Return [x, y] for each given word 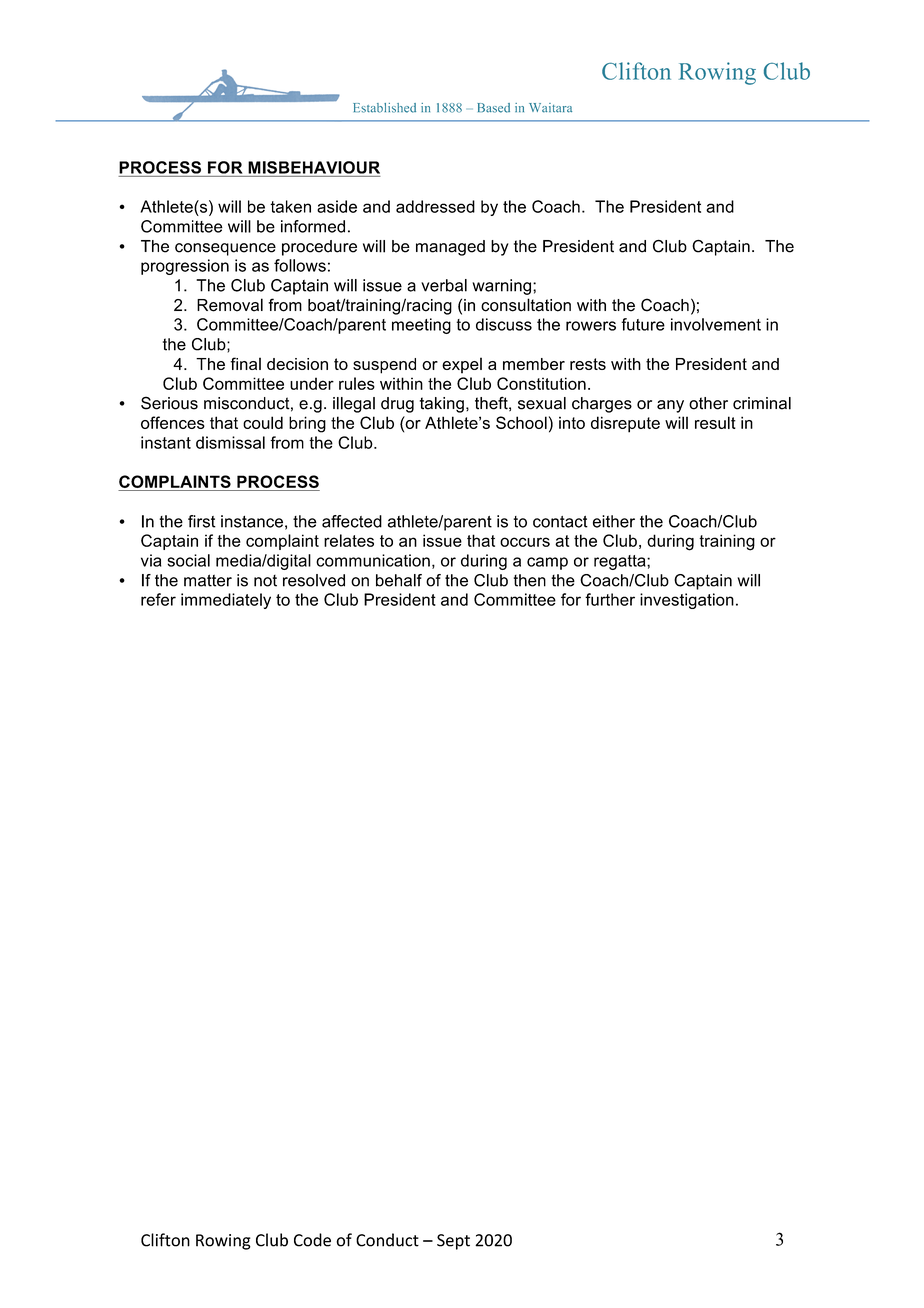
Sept [453, 1242]
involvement [716, 324]
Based [493, 108]
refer [158, 599]
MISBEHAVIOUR [314, 167]
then [530, 580]
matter [208, 580]
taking [442, 405]
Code [312, 1240]
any [670, 406]
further [610, 599]
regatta [621, 562]
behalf [399, 580]
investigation [687, 601]
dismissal [230, 442]
